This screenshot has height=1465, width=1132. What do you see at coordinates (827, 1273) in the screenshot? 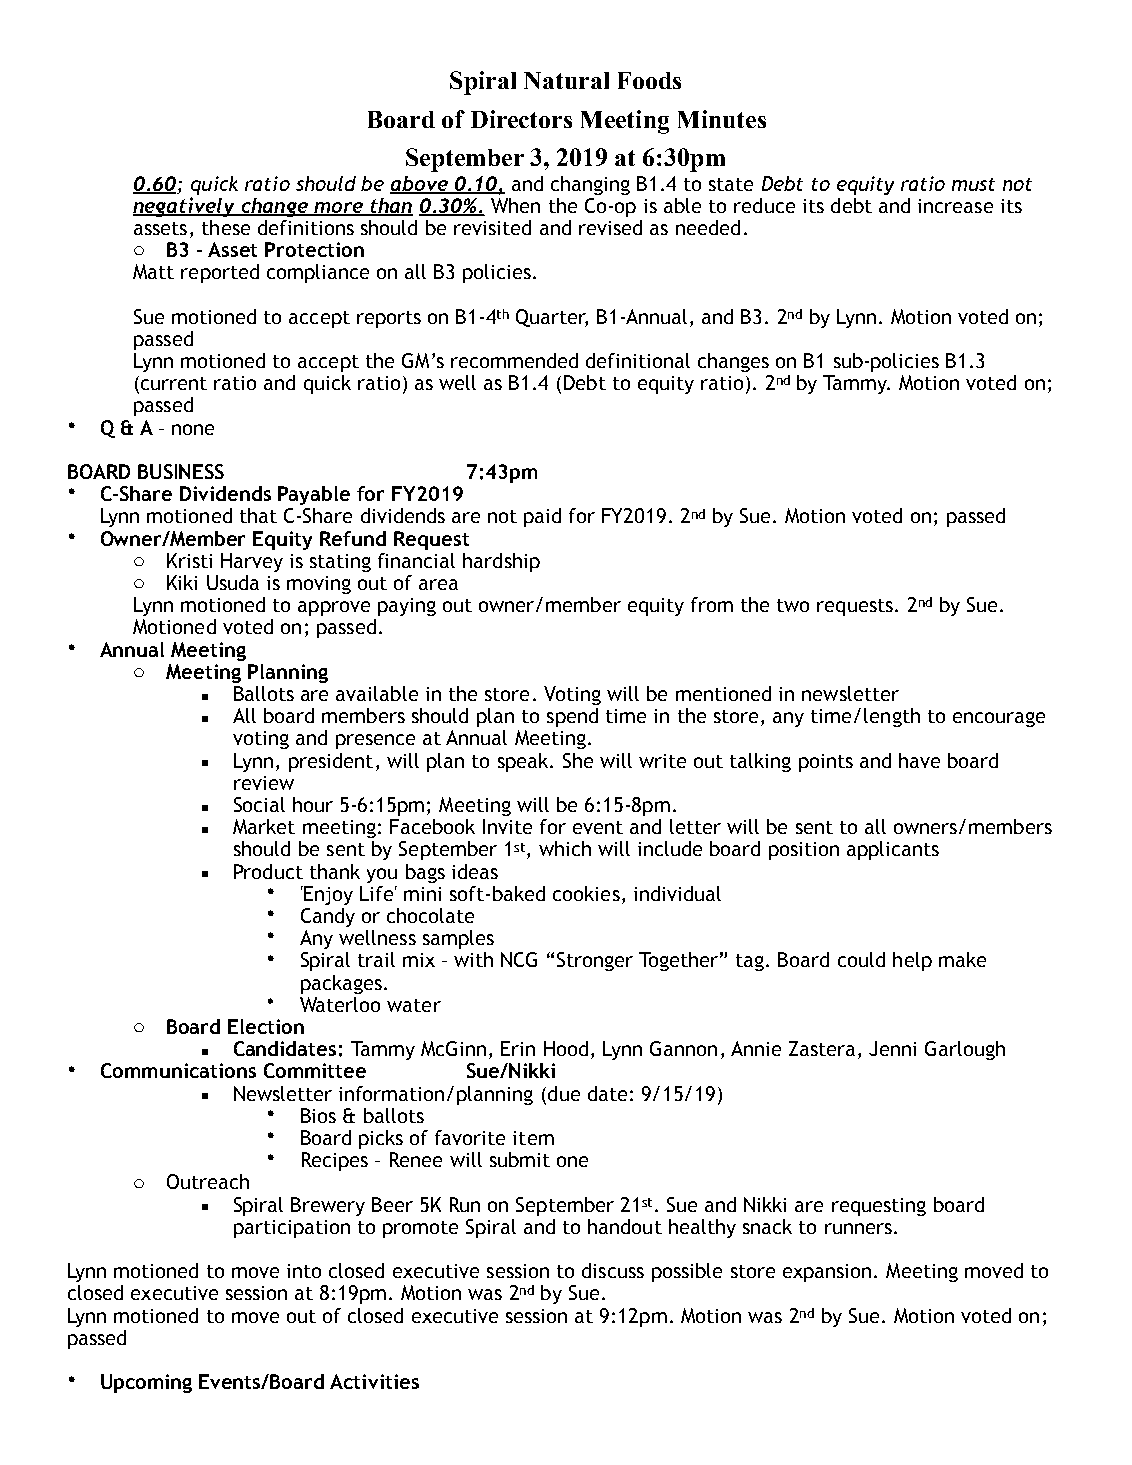
I see `expansion` at bounding box center [827, 1273].
